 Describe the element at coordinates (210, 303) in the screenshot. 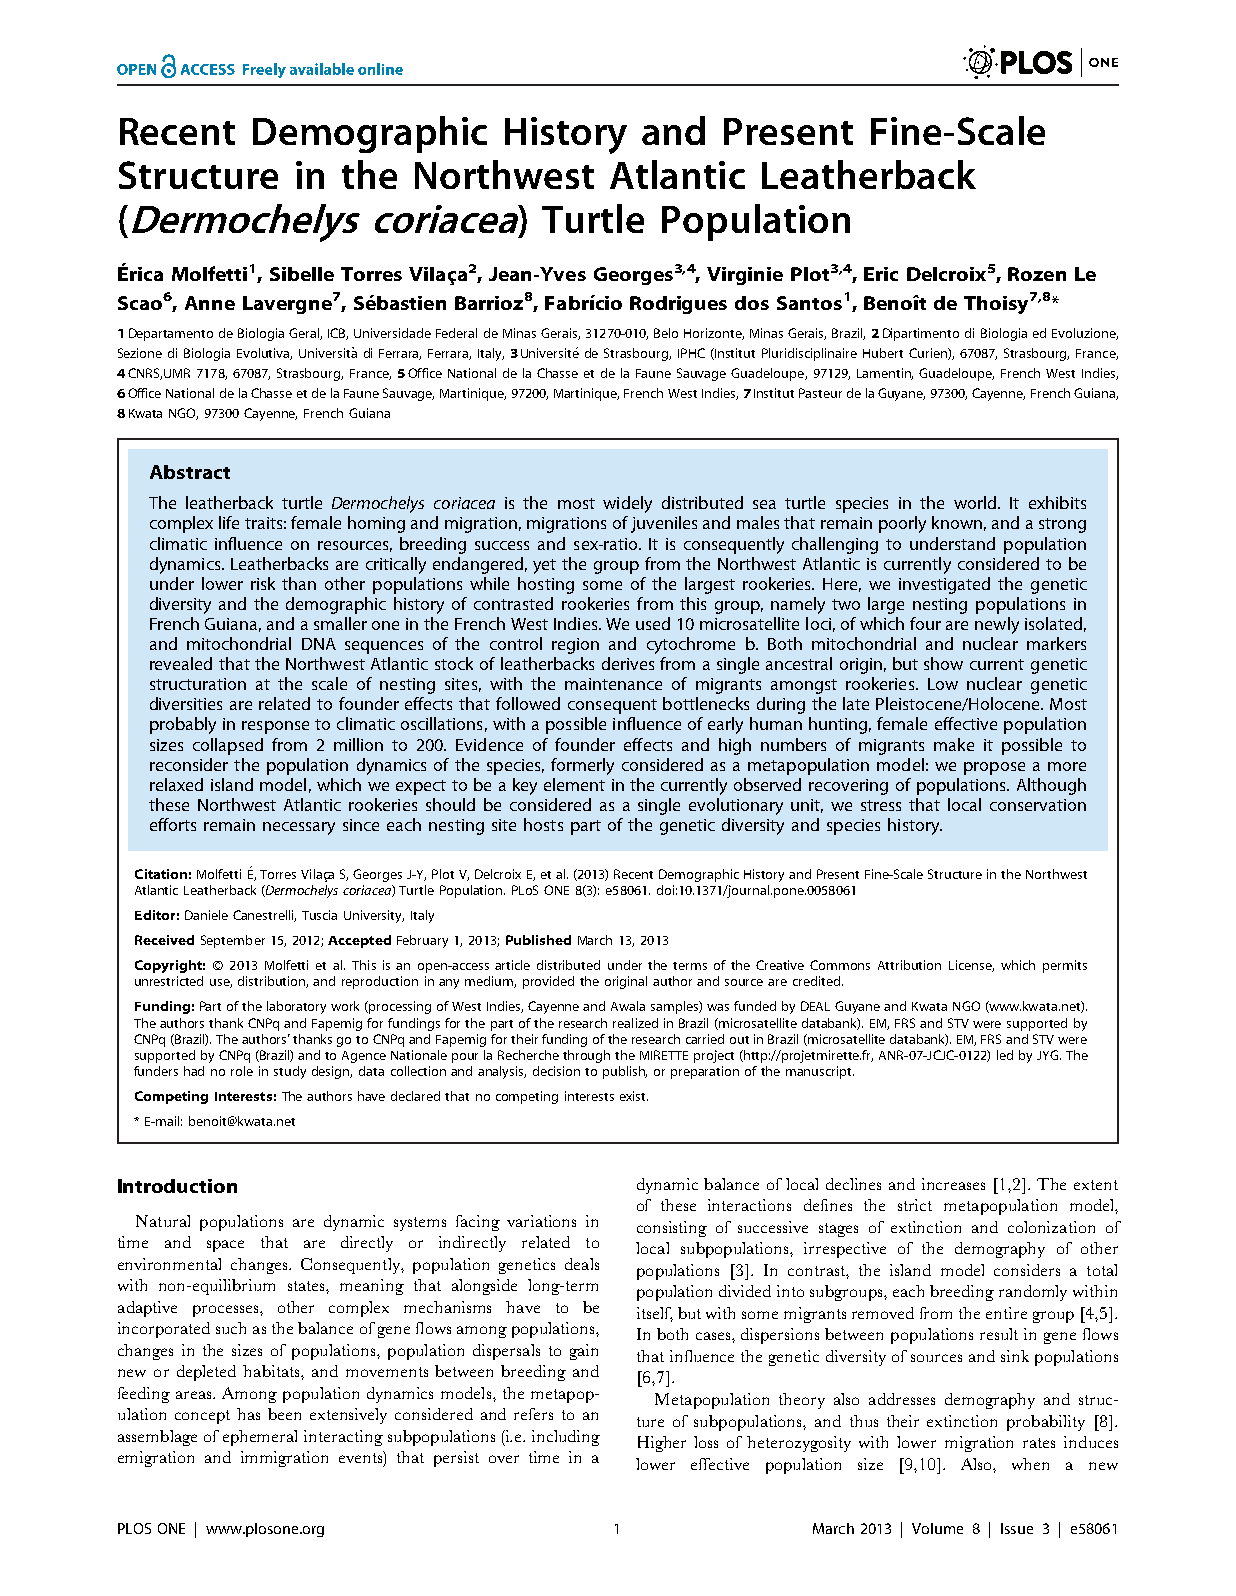

I see `Anne` at that location.
